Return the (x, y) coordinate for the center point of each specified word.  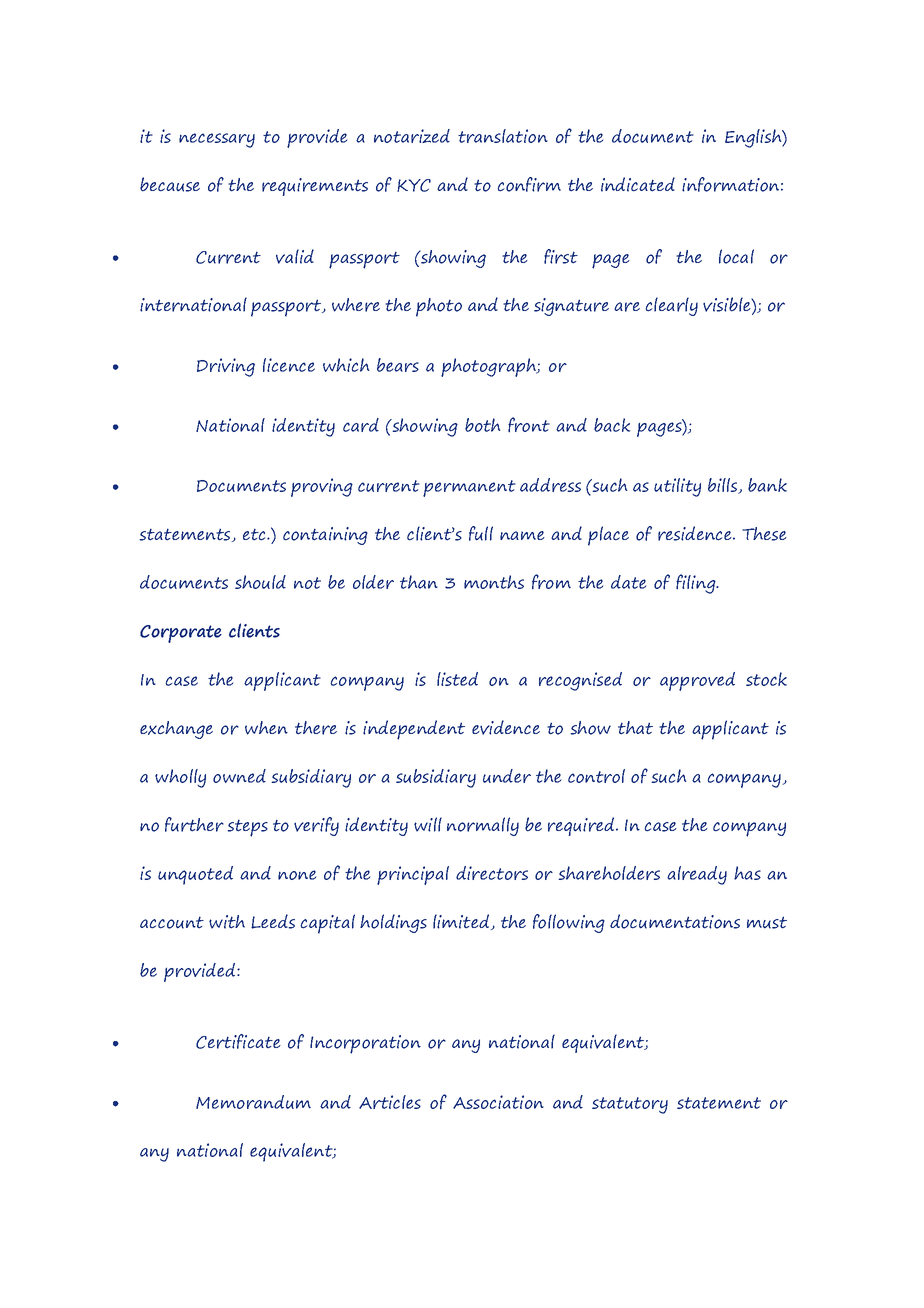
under (507, 776)
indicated (638, 184)
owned (239, 776)
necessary (217, 140)
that (635, 728)
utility (677, 487)
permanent (469, 488)
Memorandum (253, 1102)
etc (255, 535)
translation (503, 136)
